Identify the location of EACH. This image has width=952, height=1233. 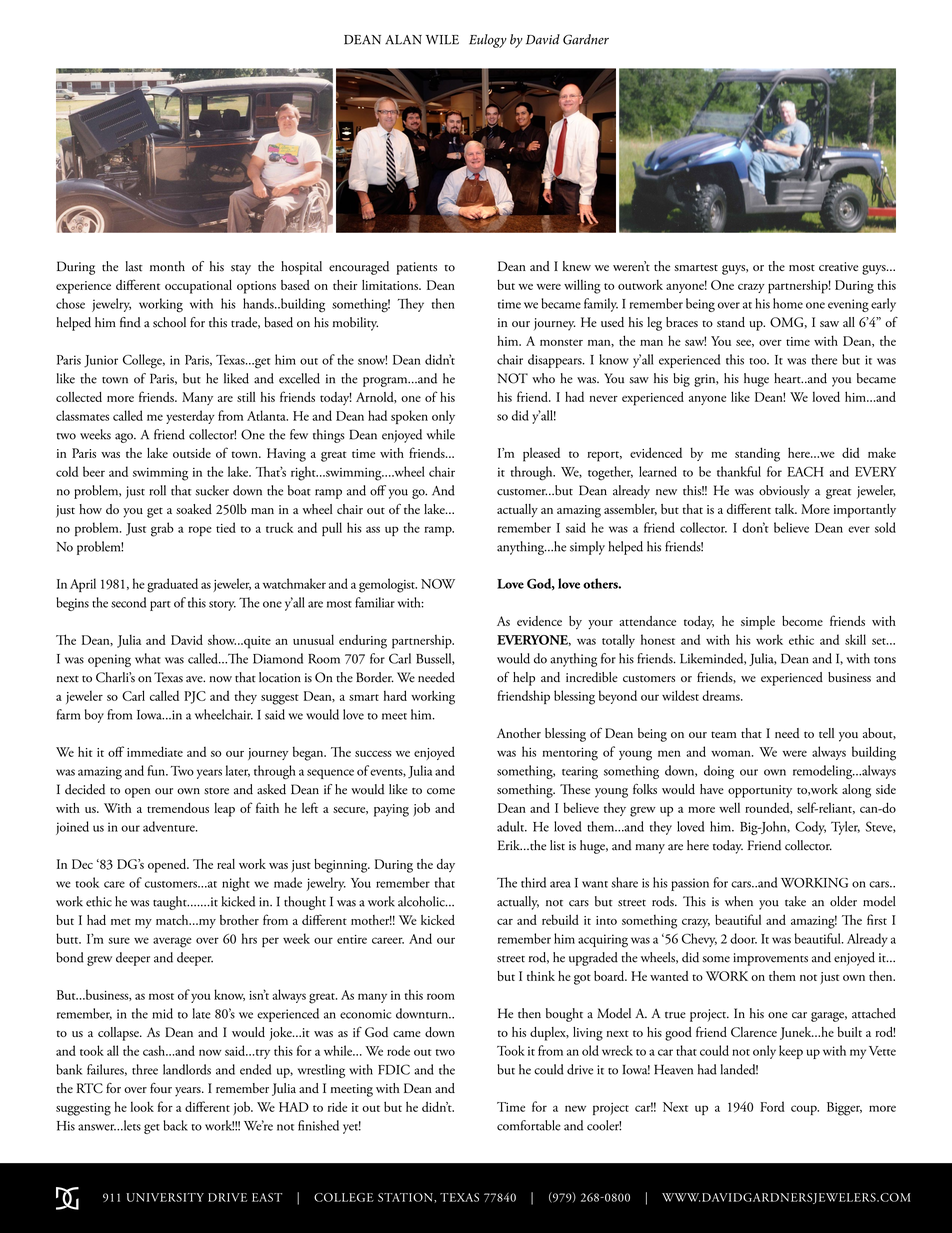
(805, 472).
